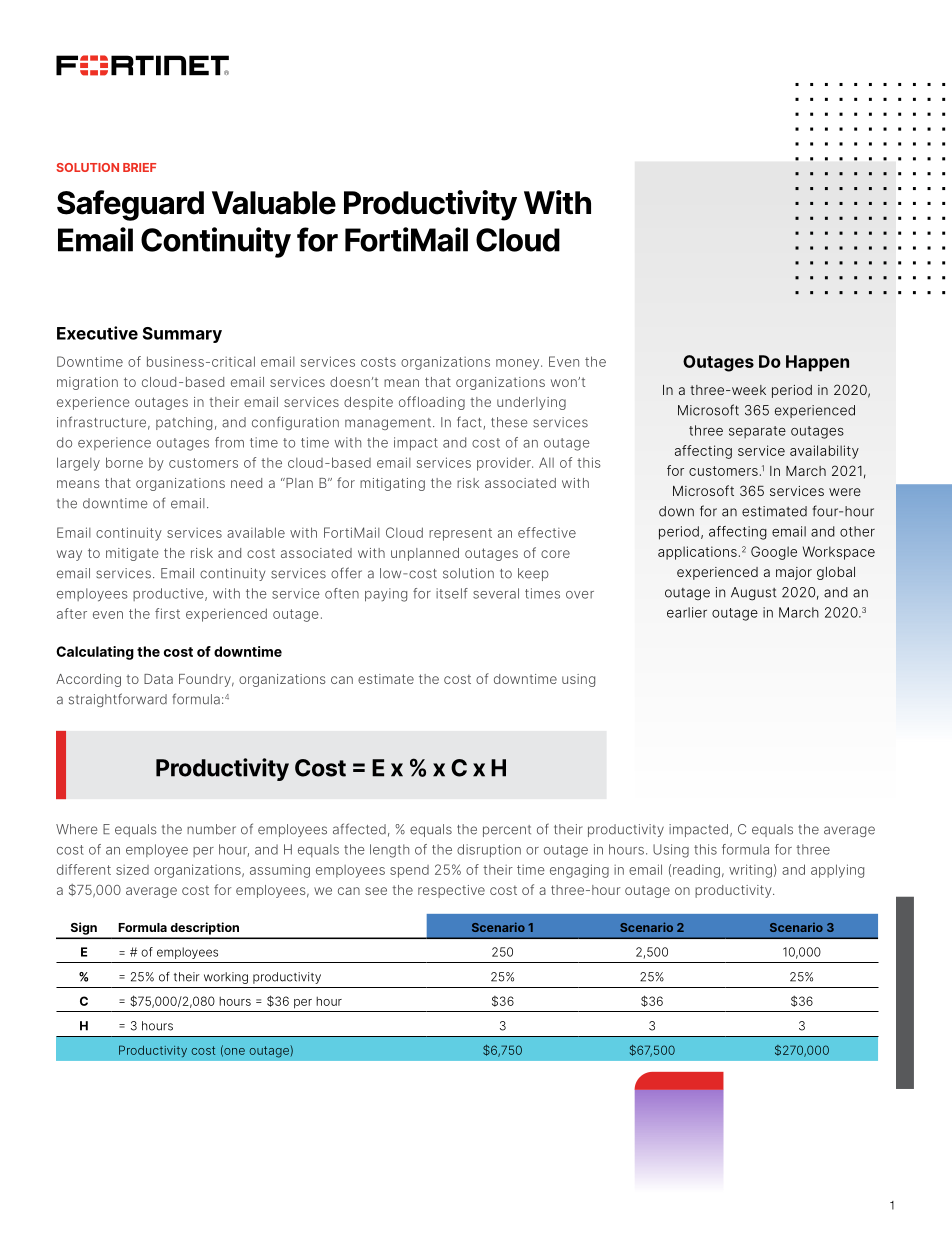 Image resolution: width=952 pixels, height=1233 pixels. Describe the element at coordinates (274, 203) in the page. I see `Valuable` at that location.
